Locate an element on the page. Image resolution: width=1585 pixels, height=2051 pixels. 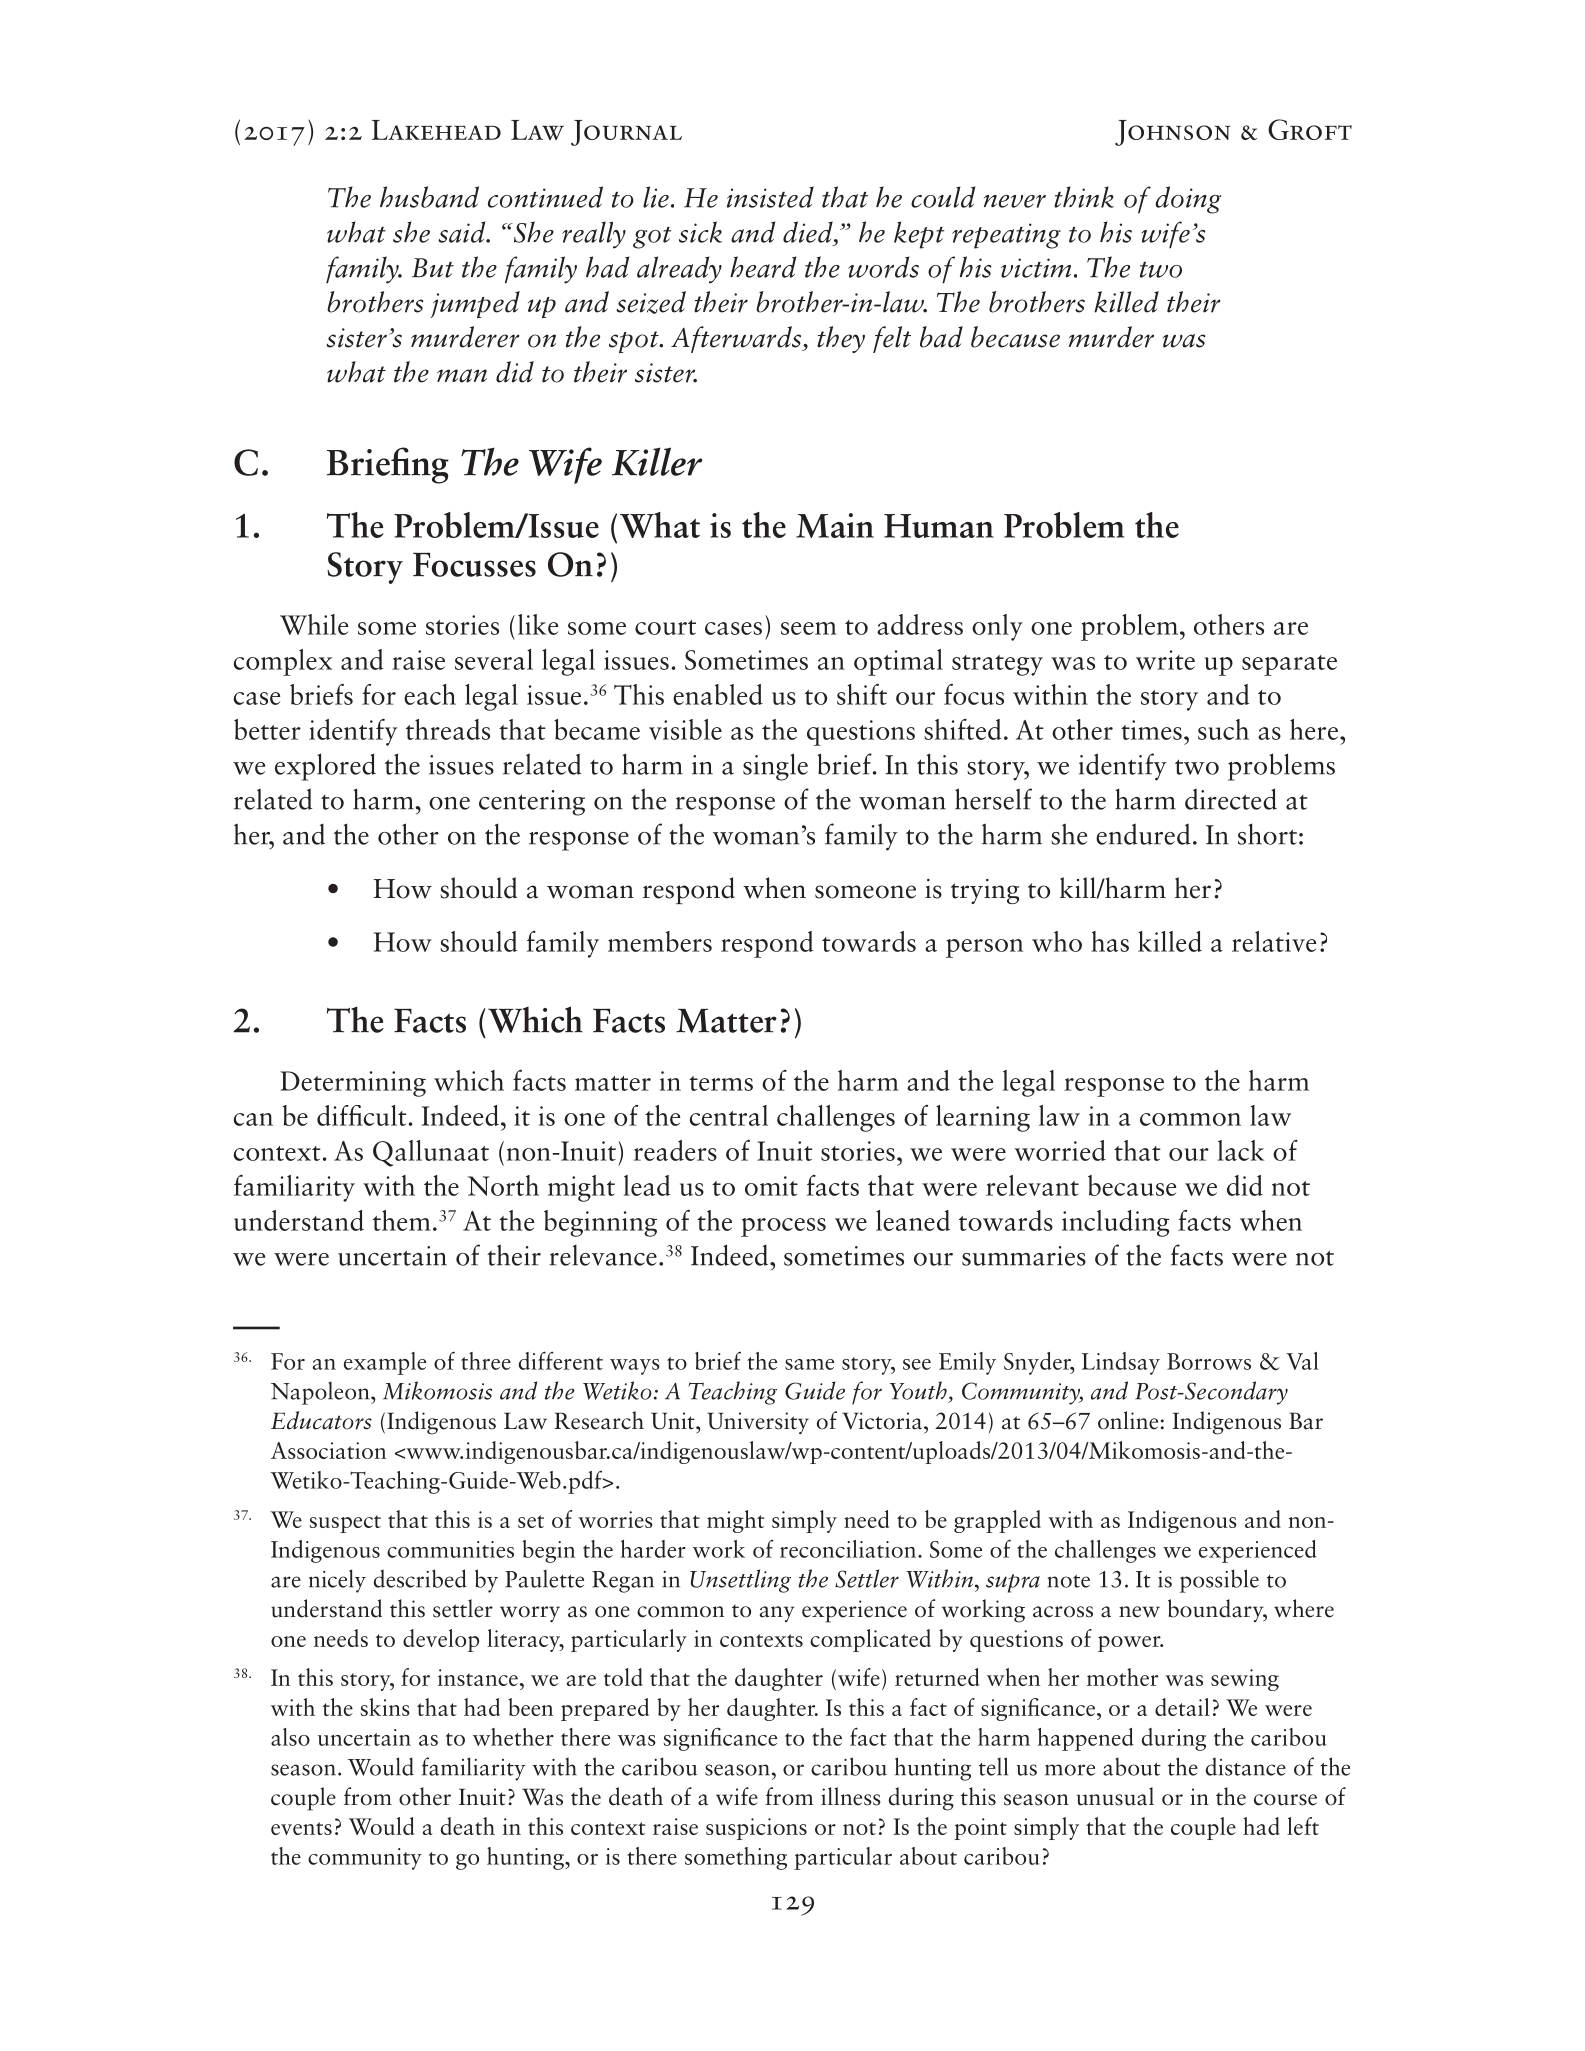
skins is located at coordinates (385, 1707).
